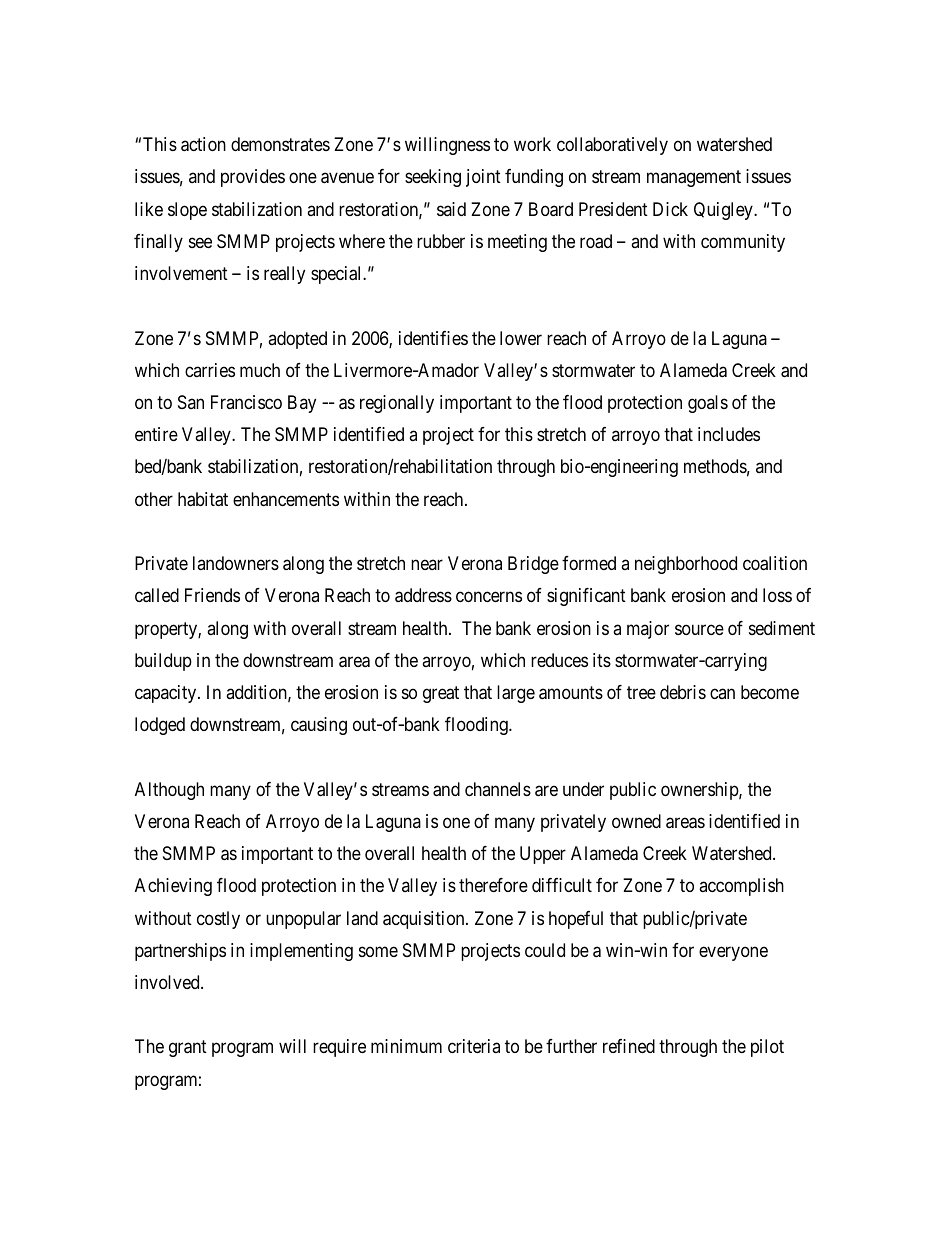 The height and width of the page is (1233, 952). I want to click on carries, so click(210, 370).
